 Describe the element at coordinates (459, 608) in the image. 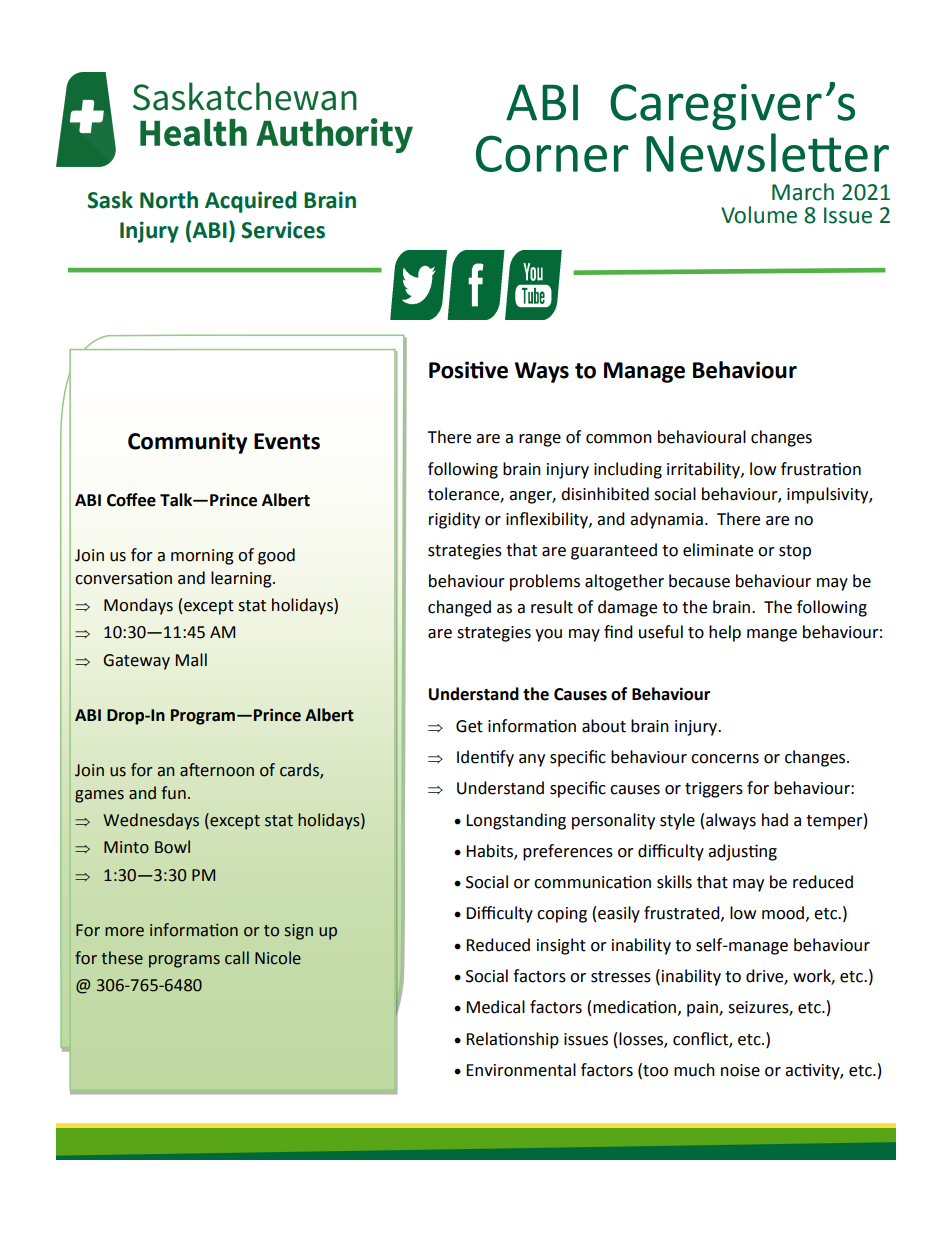

I see `changed` at that location.
